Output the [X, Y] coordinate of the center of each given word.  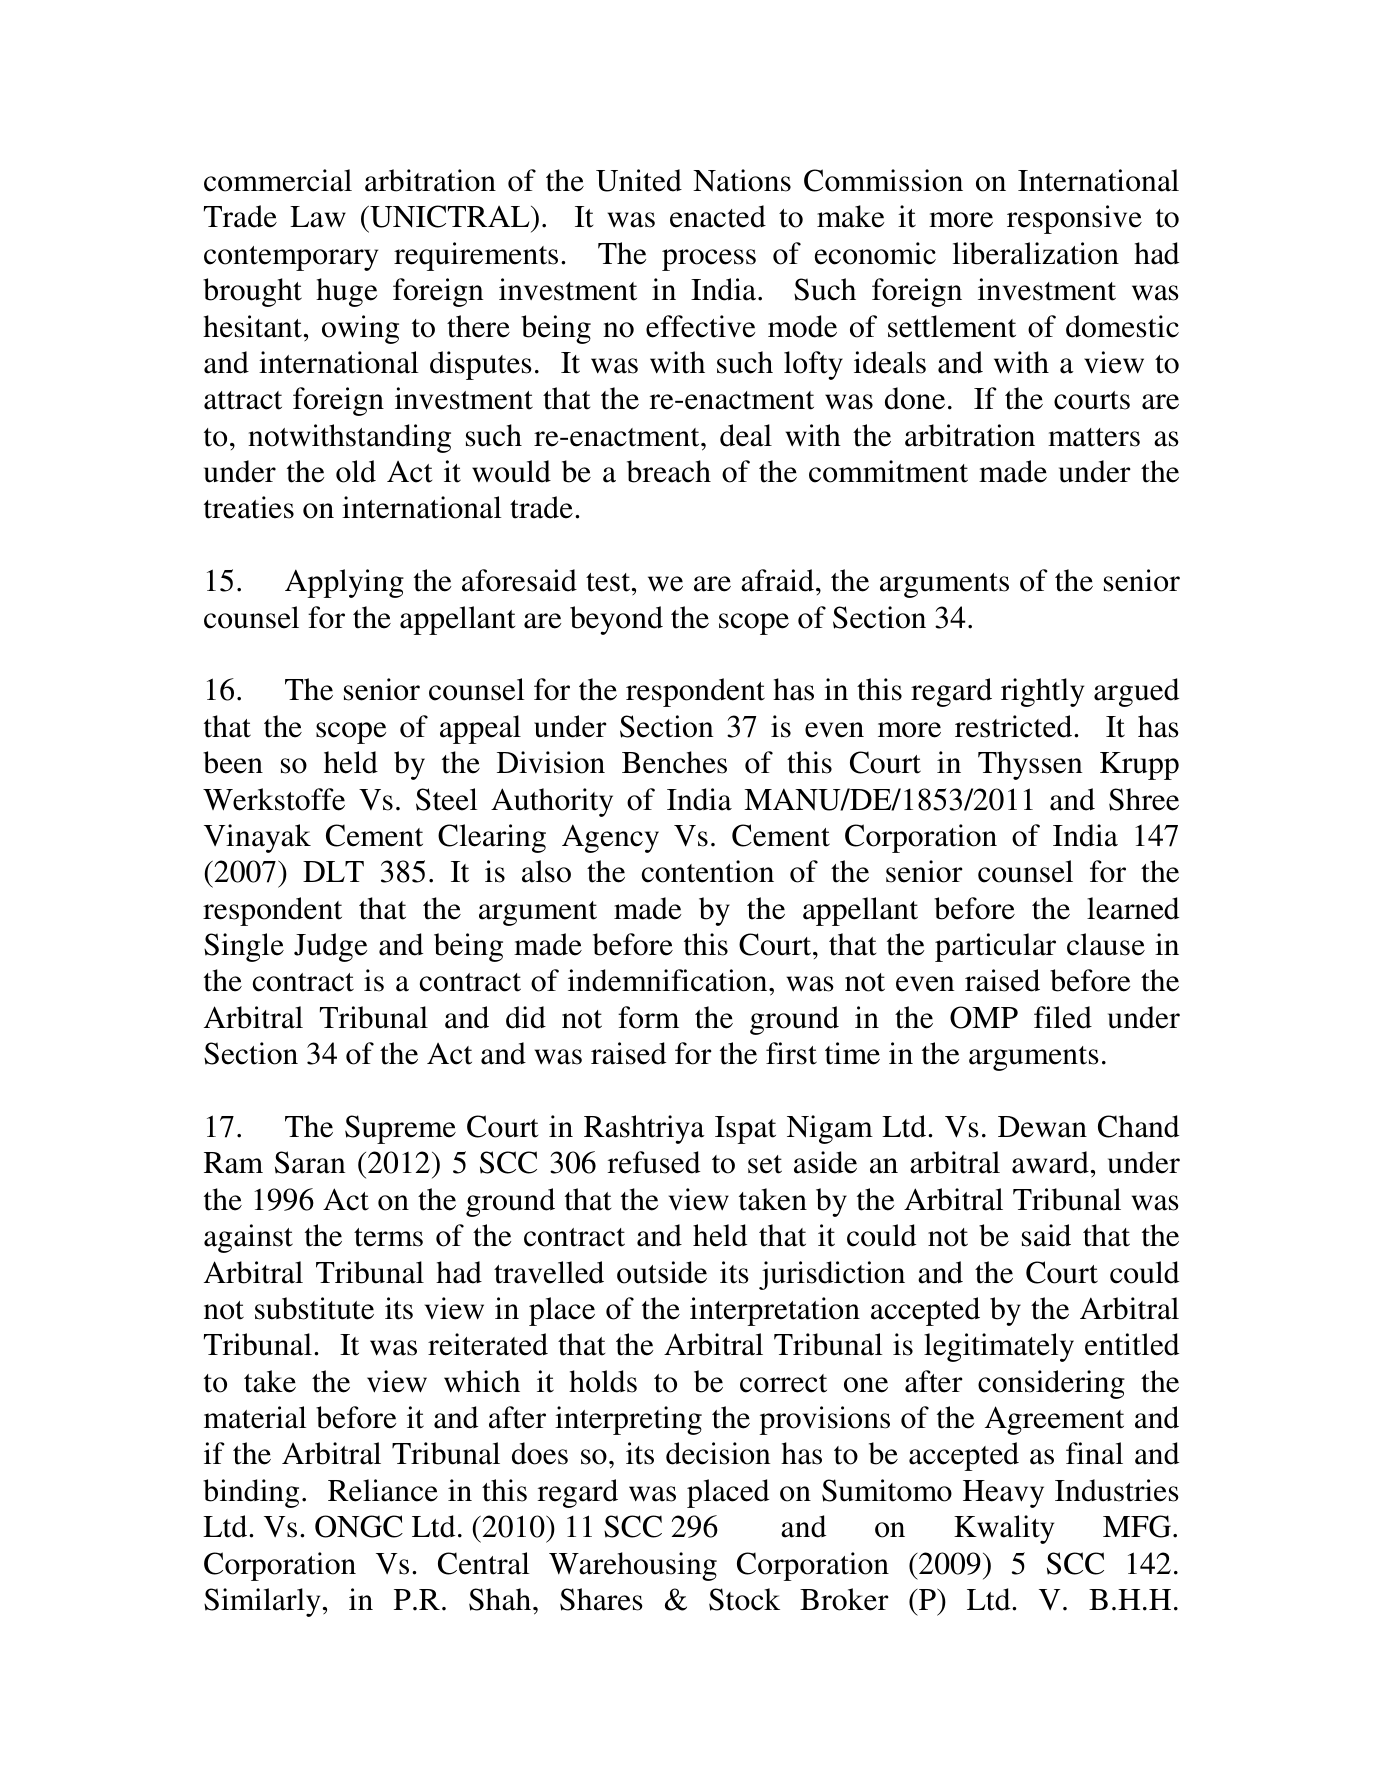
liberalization [1036, 253]
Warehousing [633, 1566]
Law [318, 217]
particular [995, 947]
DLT [333, 871]
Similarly [262, 1602]
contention [708, 871]
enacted [718, 216]
